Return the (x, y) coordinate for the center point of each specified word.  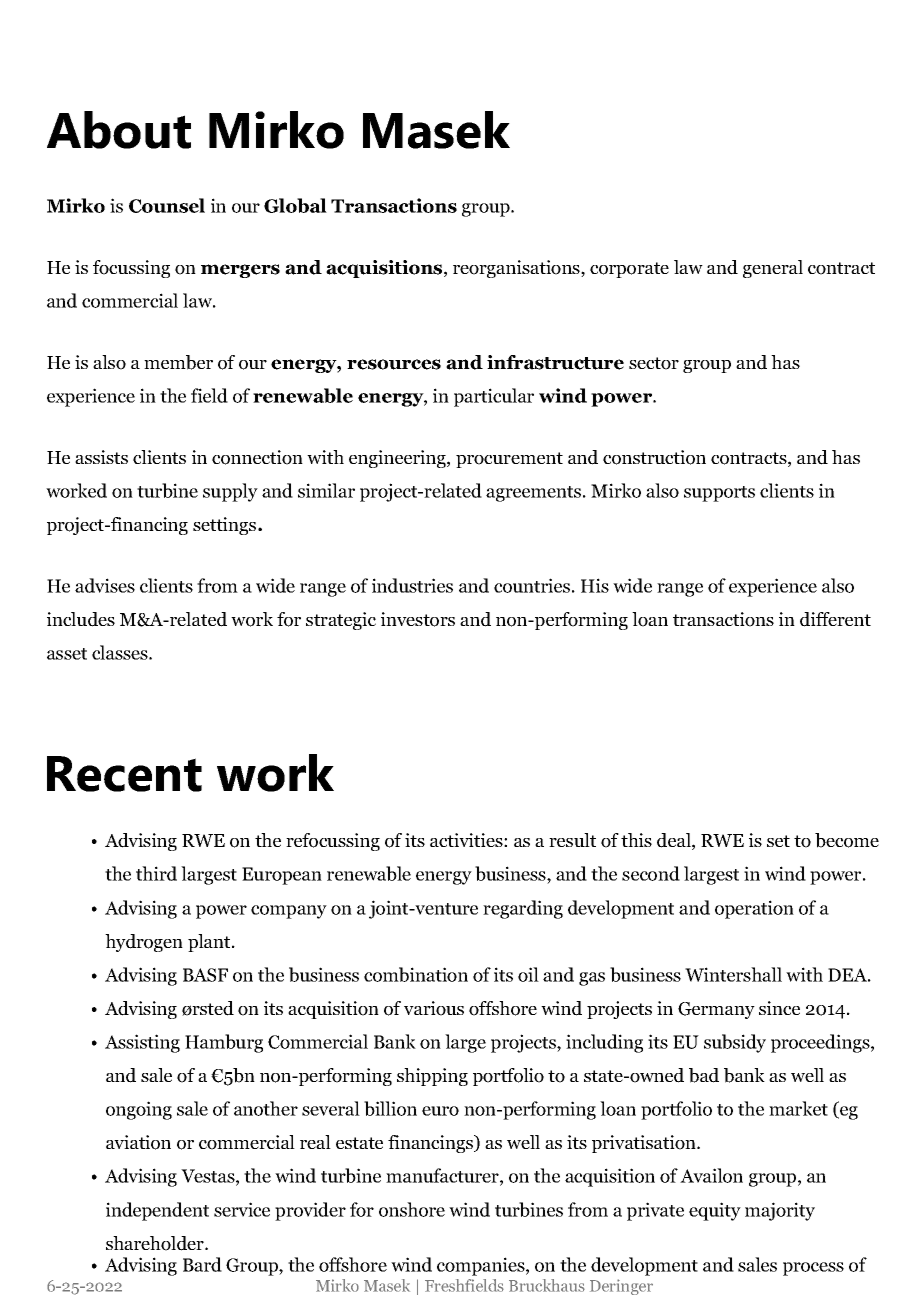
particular (494, 397)
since (779, 1008)
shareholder (156, 1243)
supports (719, 494)
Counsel (167, 205)
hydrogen (144, 943)
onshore (412, 1209)
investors (418, 619)
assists (101, 457)
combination (416, 974)
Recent (124, 774)
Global (295, 205)
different (835, 619)
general (773, 269)
